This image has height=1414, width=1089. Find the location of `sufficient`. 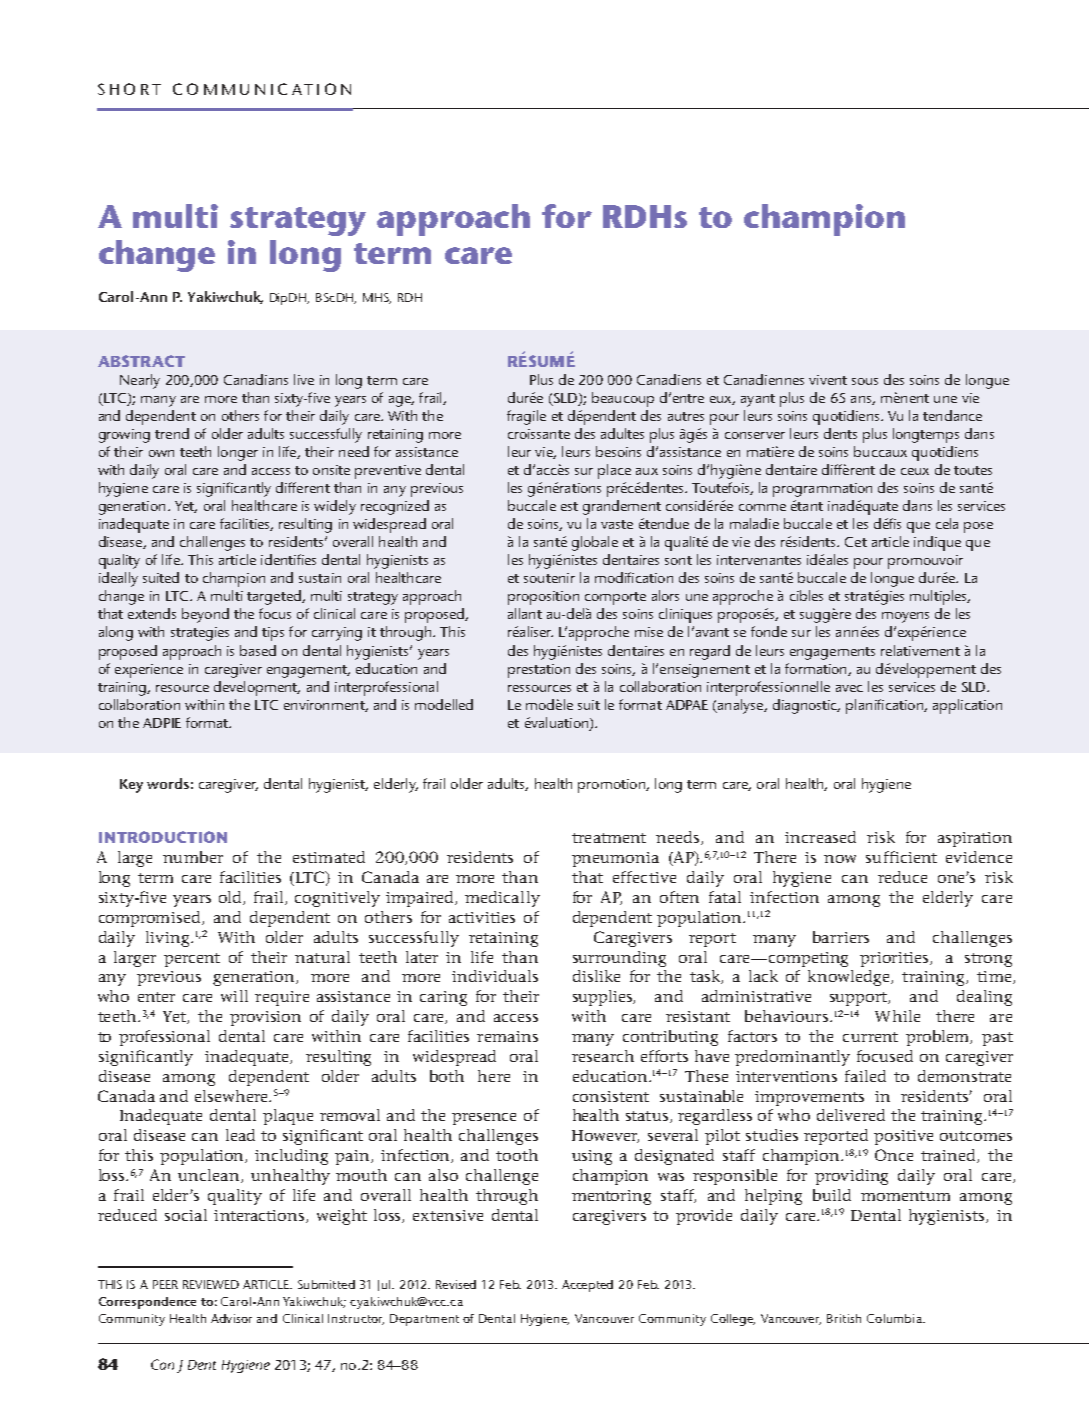

sufficient is located at coordinates (901, 857).
